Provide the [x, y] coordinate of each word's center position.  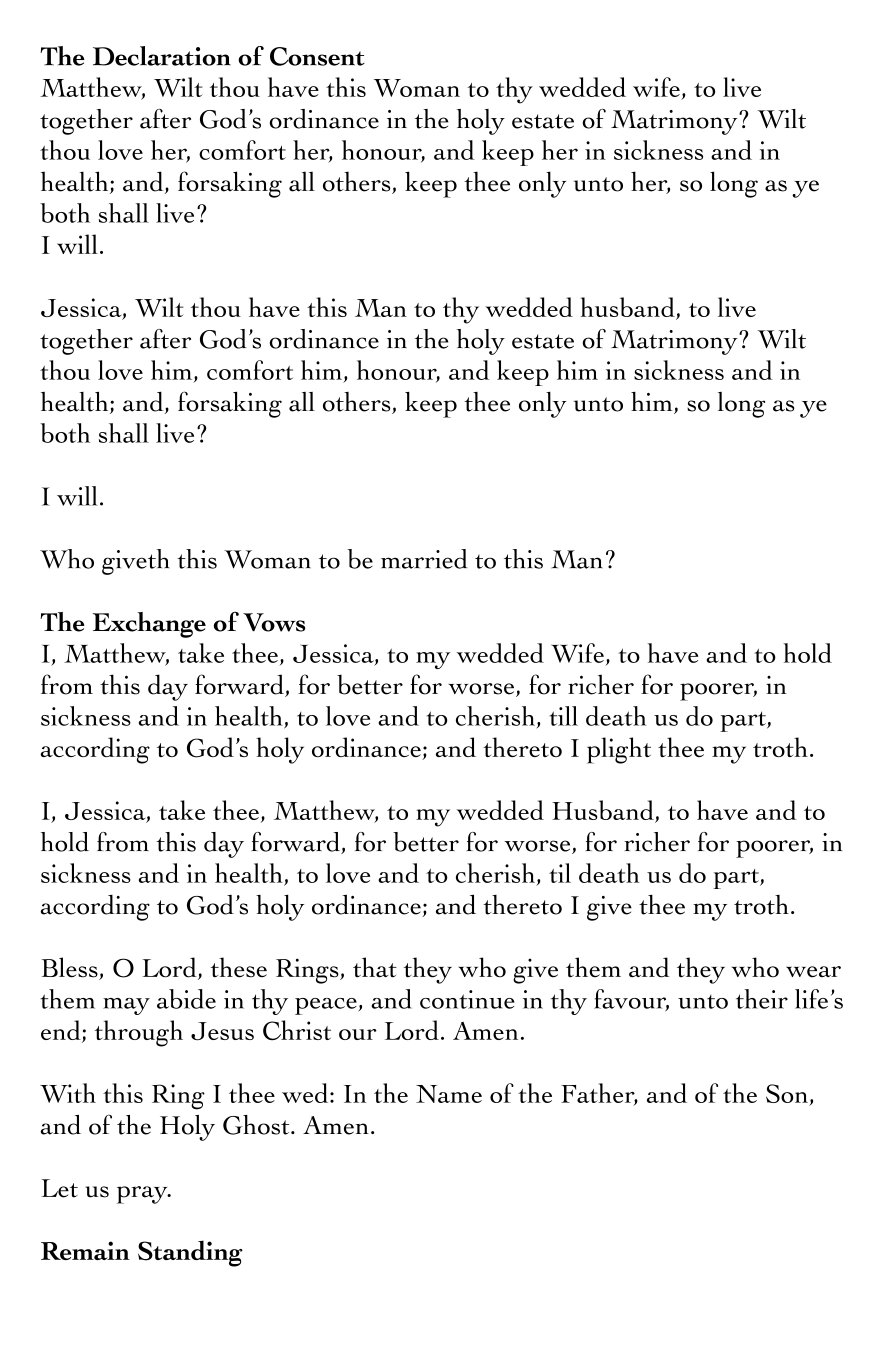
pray [143, 1195]
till [564, 716]
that [375, 967]
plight [619, 750]
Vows [274, 622]
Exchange [149, 625]
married [424, 559]
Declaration [162, 56]
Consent [317, 56]
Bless [70, 968]
